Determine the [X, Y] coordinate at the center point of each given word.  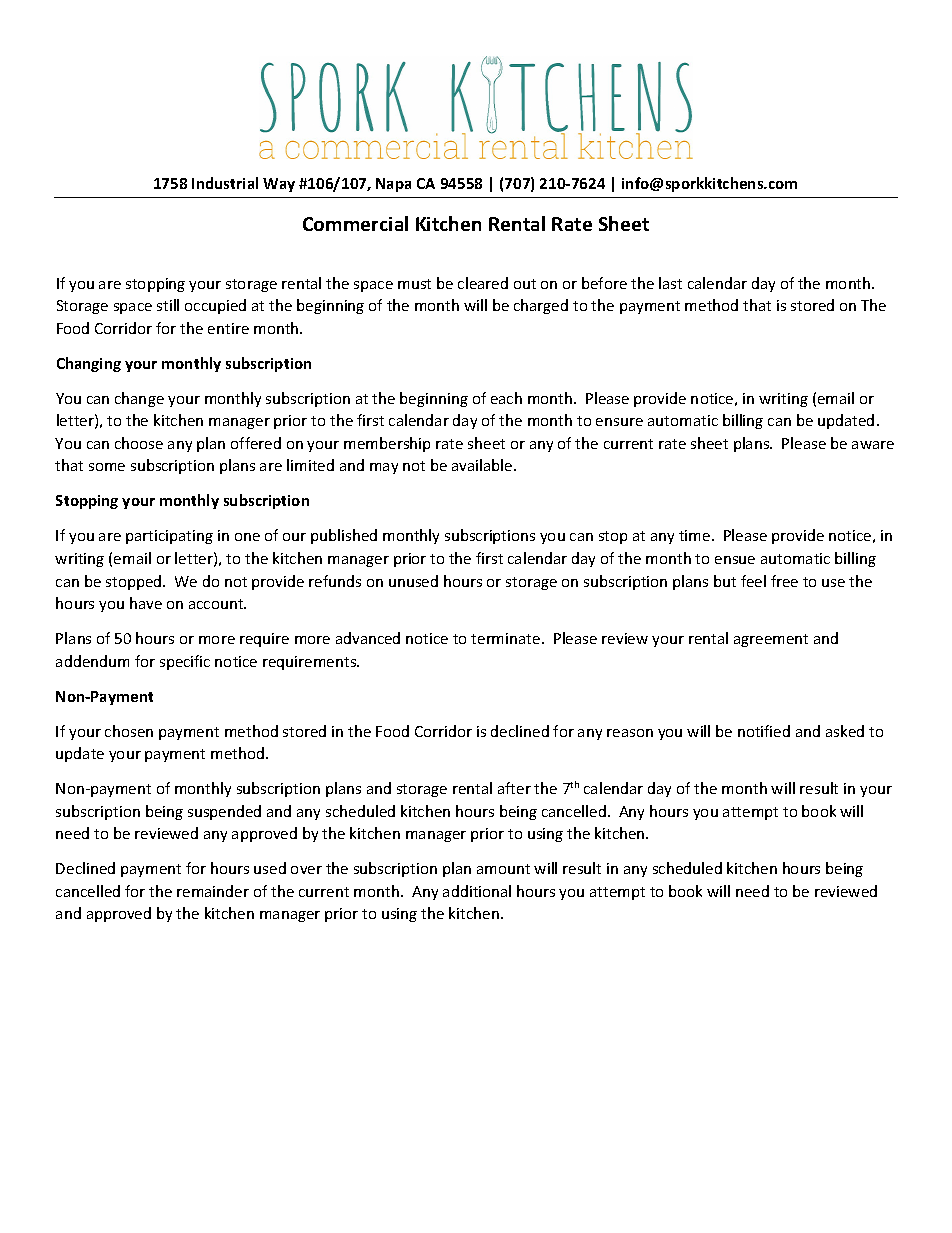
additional [477, 891]
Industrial [225, 183]
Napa [393, 185]
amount [503, 869]
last [670, 283]
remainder [213, 891]
